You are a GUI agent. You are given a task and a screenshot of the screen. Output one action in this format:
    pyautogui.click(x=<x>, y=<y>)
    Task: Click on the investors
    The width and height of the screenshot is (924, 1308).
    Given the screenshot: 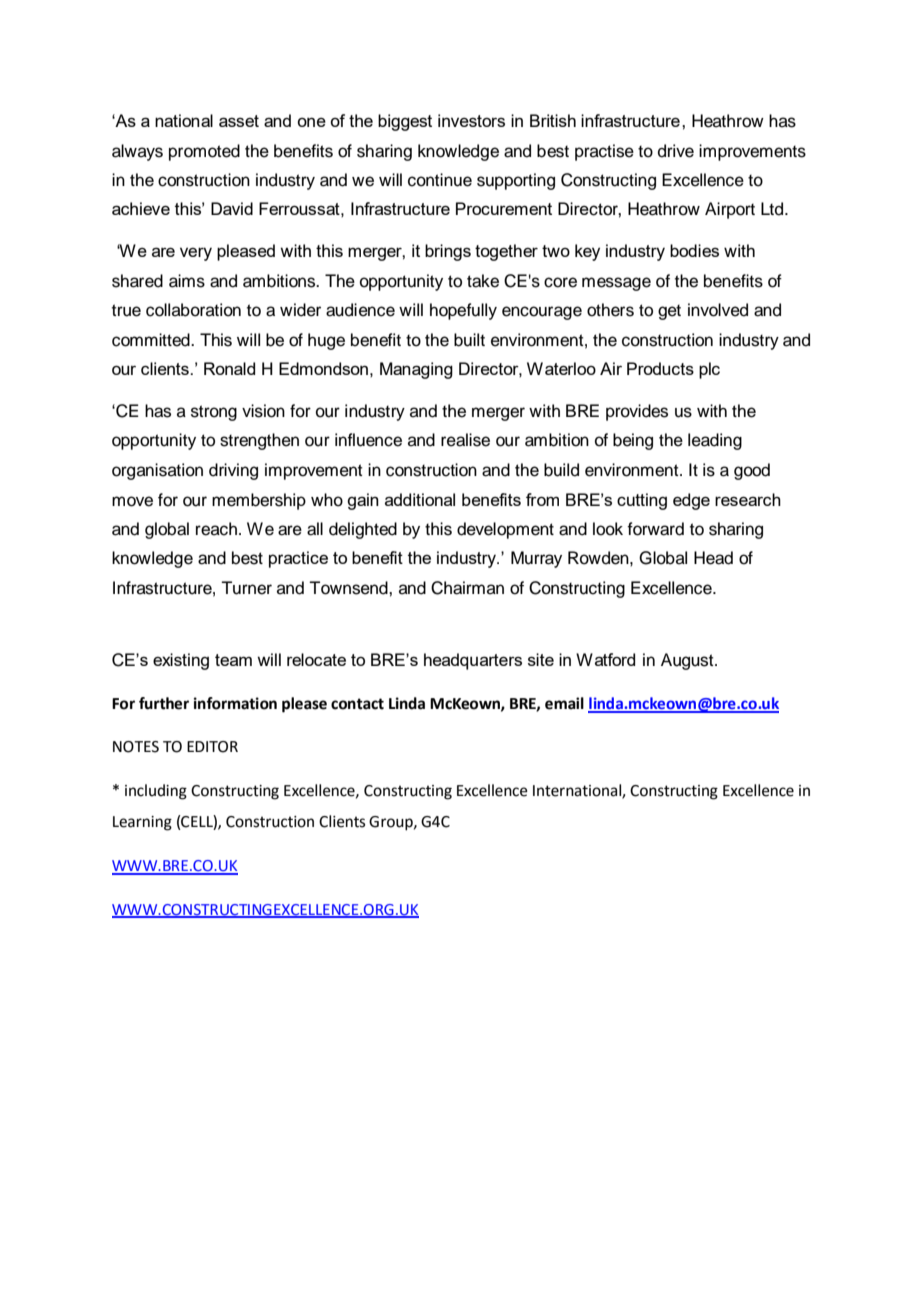 What is the action you would take?
    pyautogui.click(x=471, y=120)
